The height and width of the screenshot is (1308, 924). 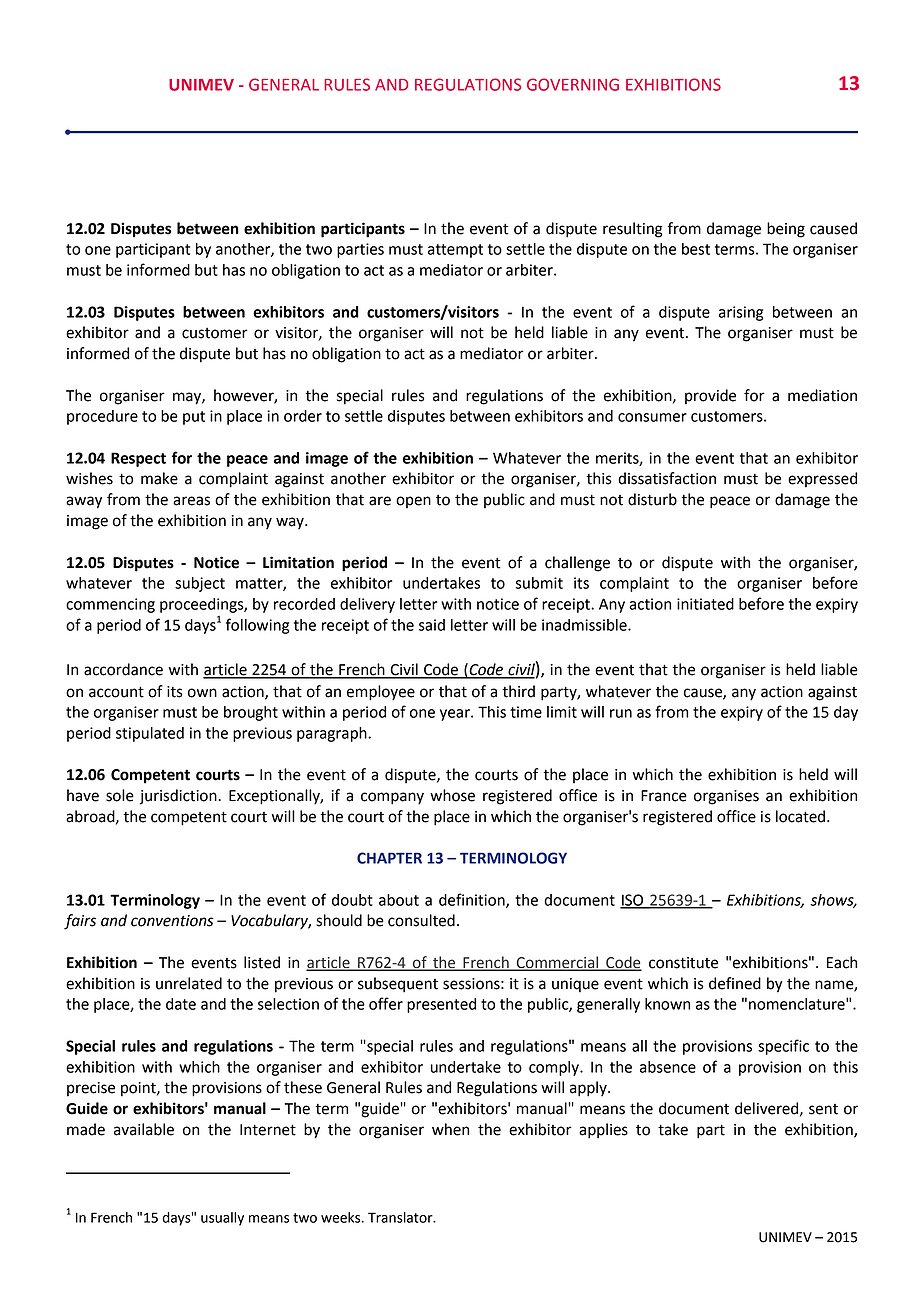 What do you see at coordinates (303, 416) in the screenshot?
I see `order` at bounding box center [303, 416].
